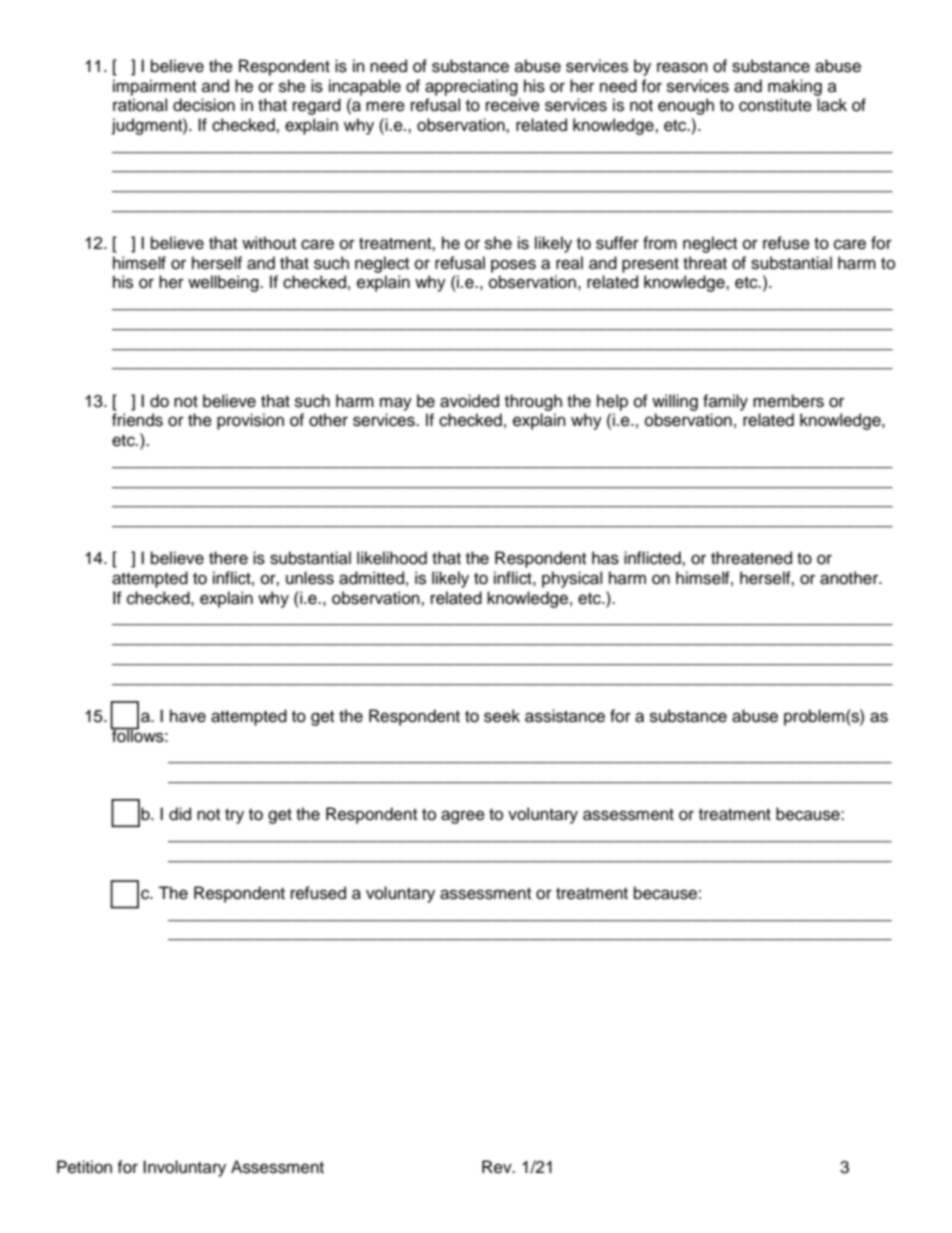 The height and width of the document is (1233, 952). What do you see at coordinates (498, 1167) in the document?
I see `Rev` at bounding box center [498, 1167].
